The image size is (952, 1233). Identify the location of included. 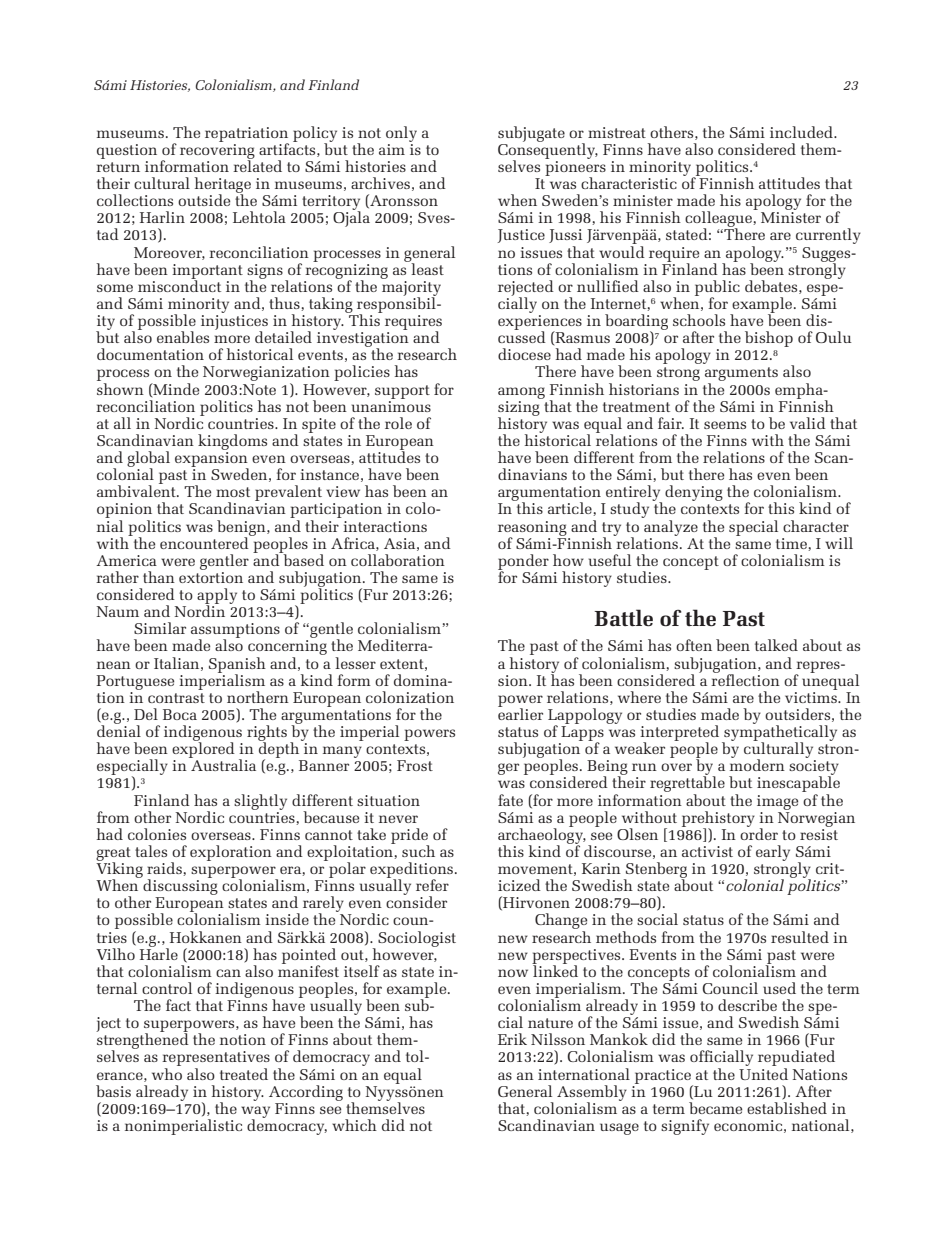
(803, 132).
